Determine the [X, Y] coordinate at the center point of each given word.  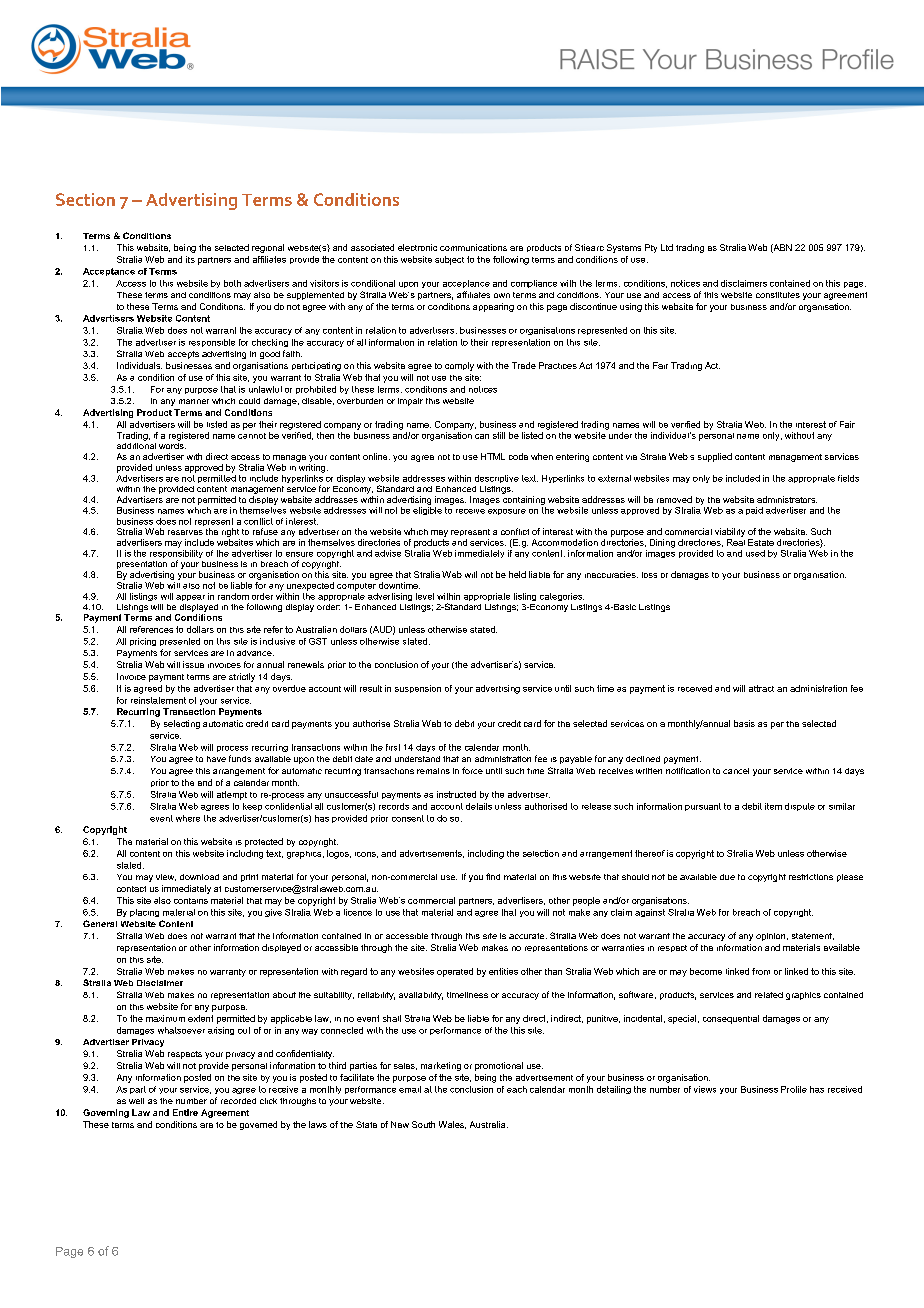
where [188, 818]
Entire [185, 1112]
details [479, 806]
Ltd [667, 247]
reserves [185, 532]
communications [473, 247]
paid [754, 511]
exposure [507, 512]
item [773, 806]
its [190, 259]
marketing [441, 1066]
